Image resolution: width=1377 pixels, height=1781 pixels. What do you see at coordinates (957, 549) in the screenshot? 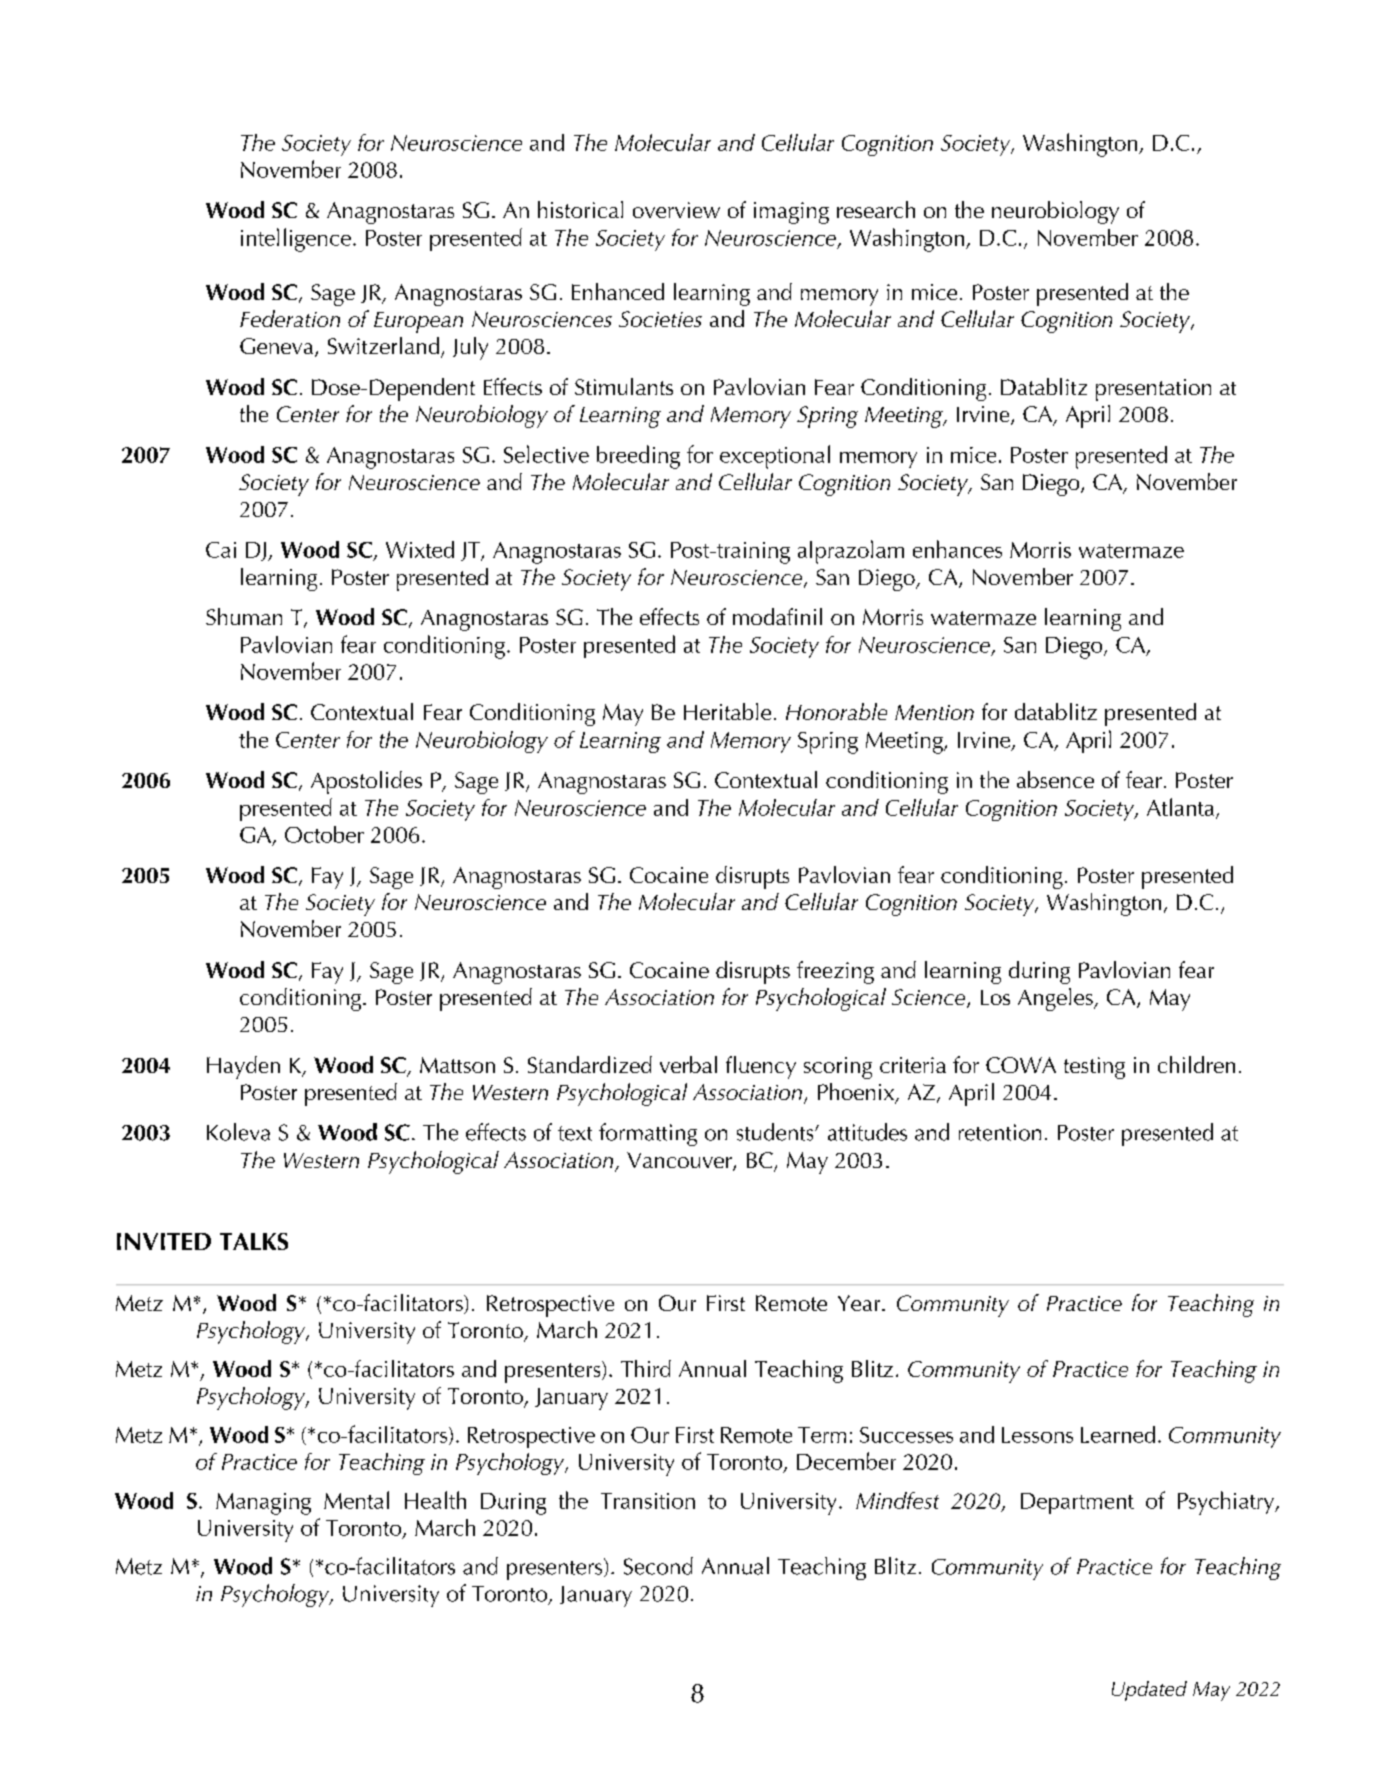
I see `enhances` at bounding box center [957, 549].
